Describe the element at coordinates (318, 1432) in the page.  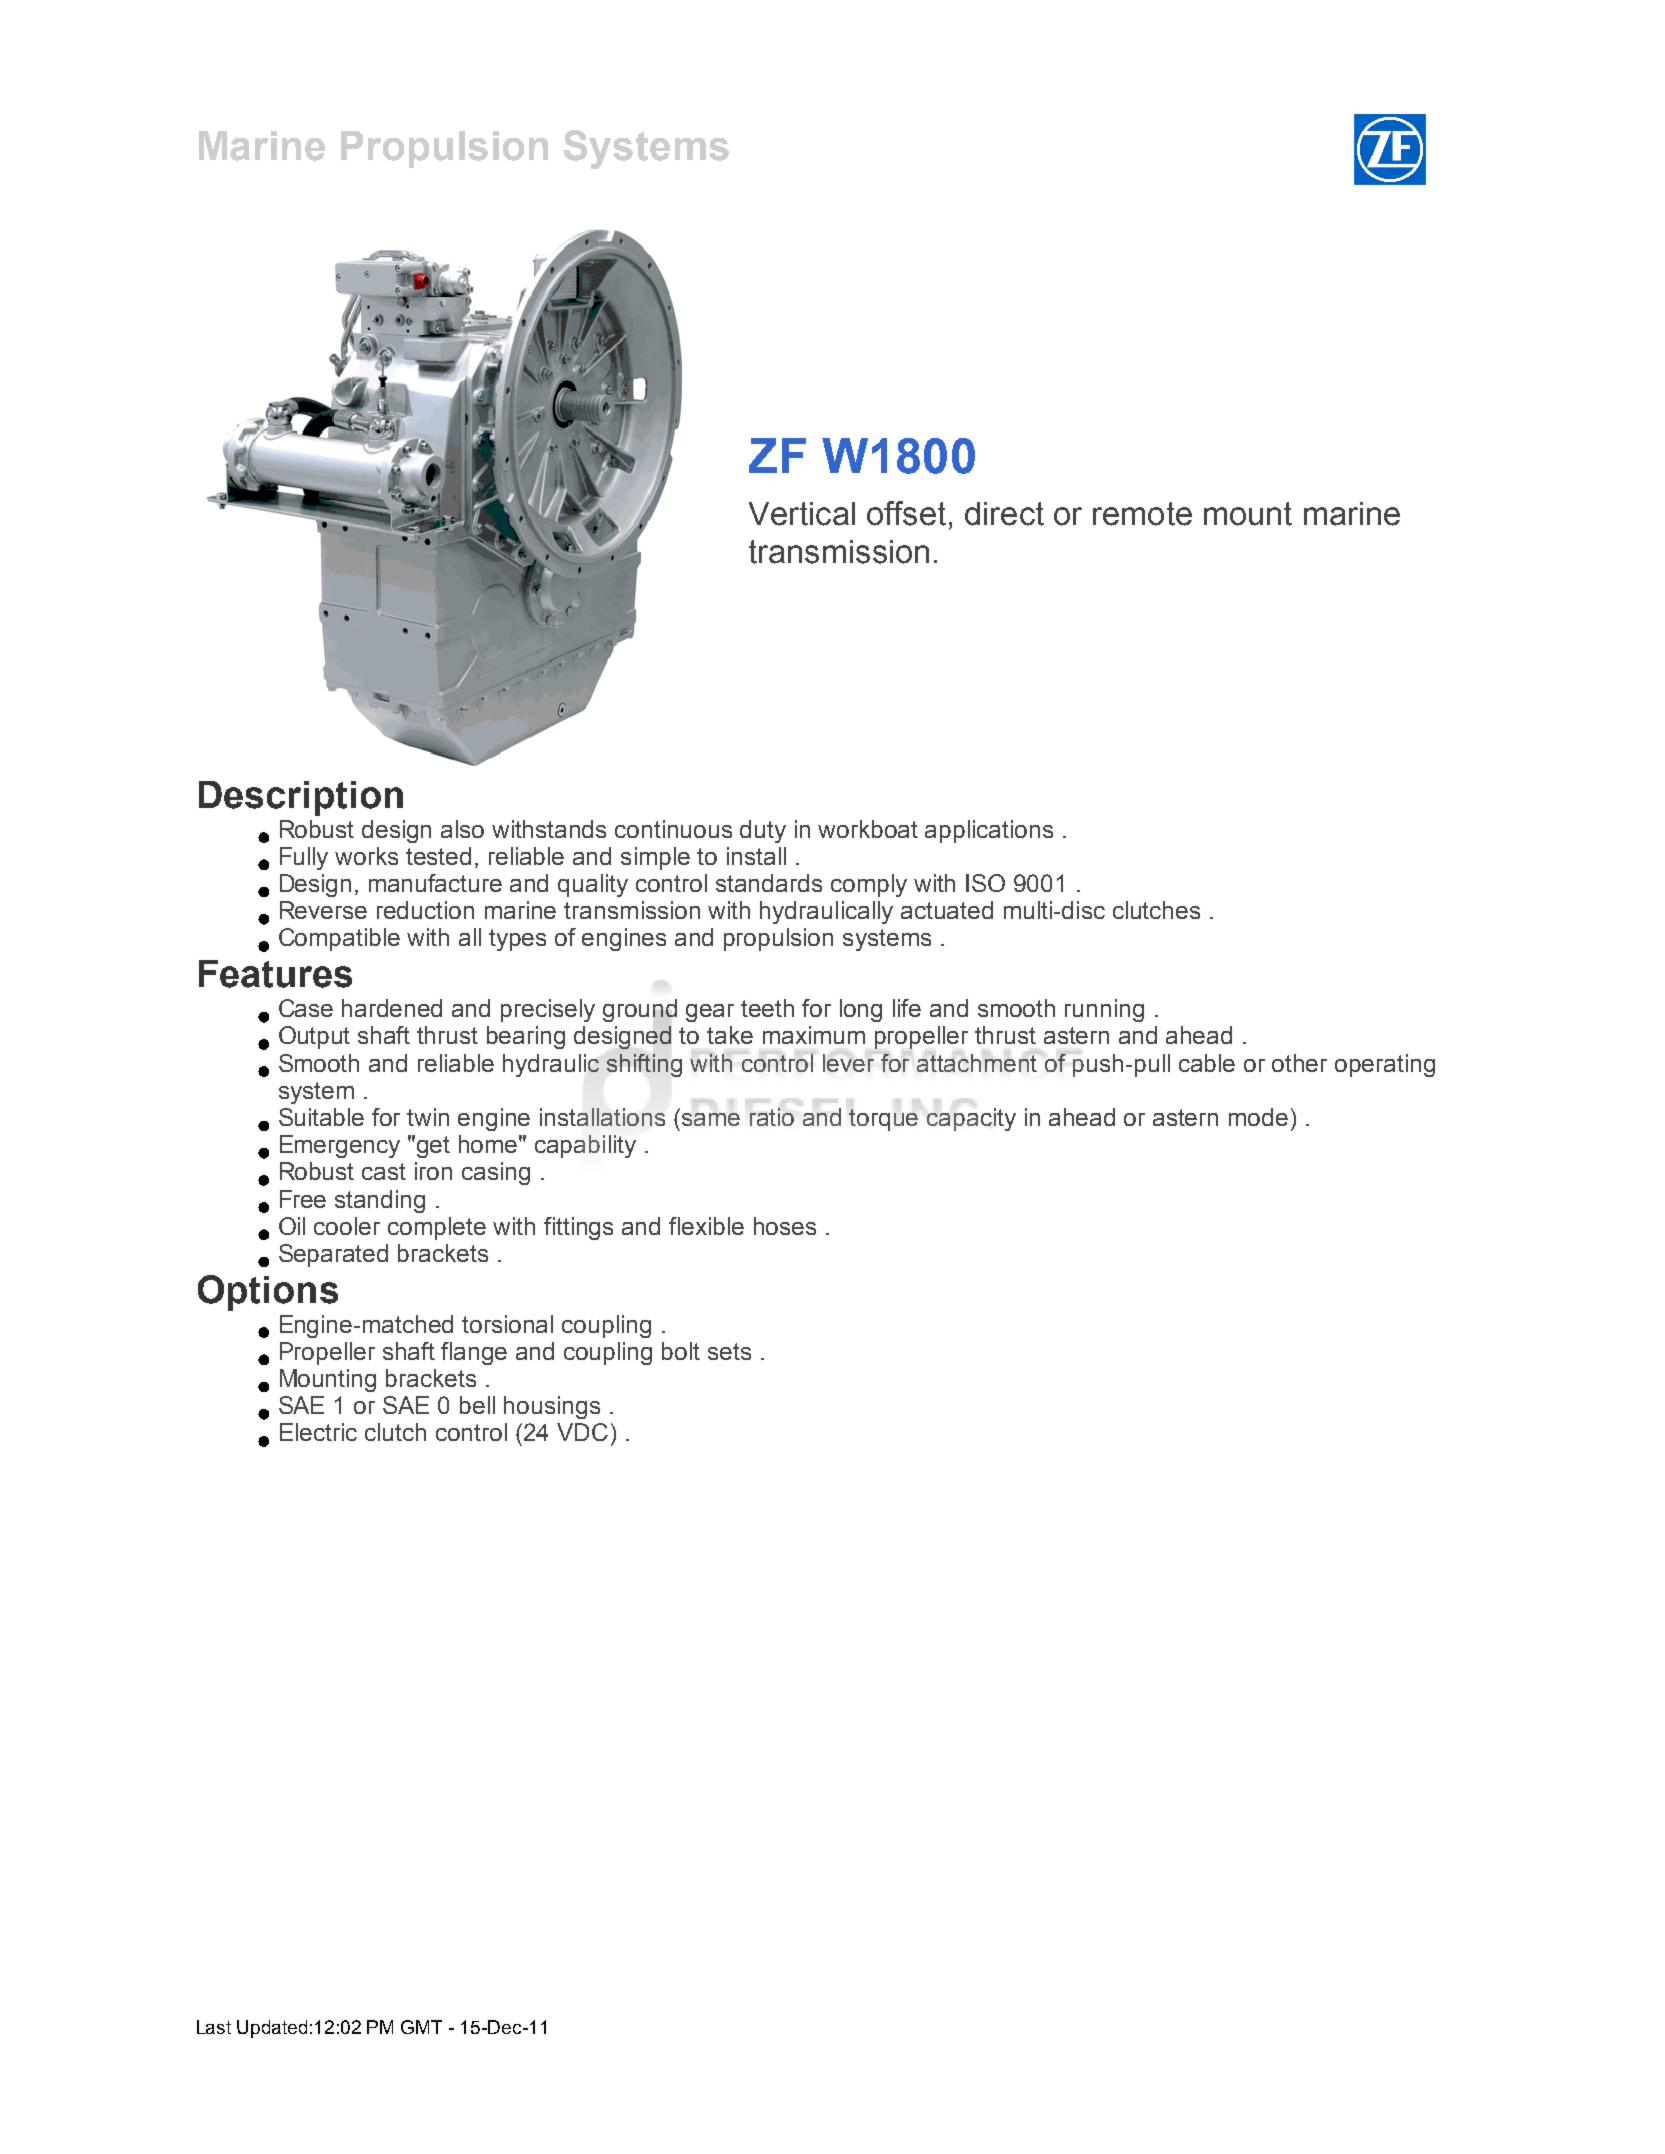
I see `Electric` at that location.
